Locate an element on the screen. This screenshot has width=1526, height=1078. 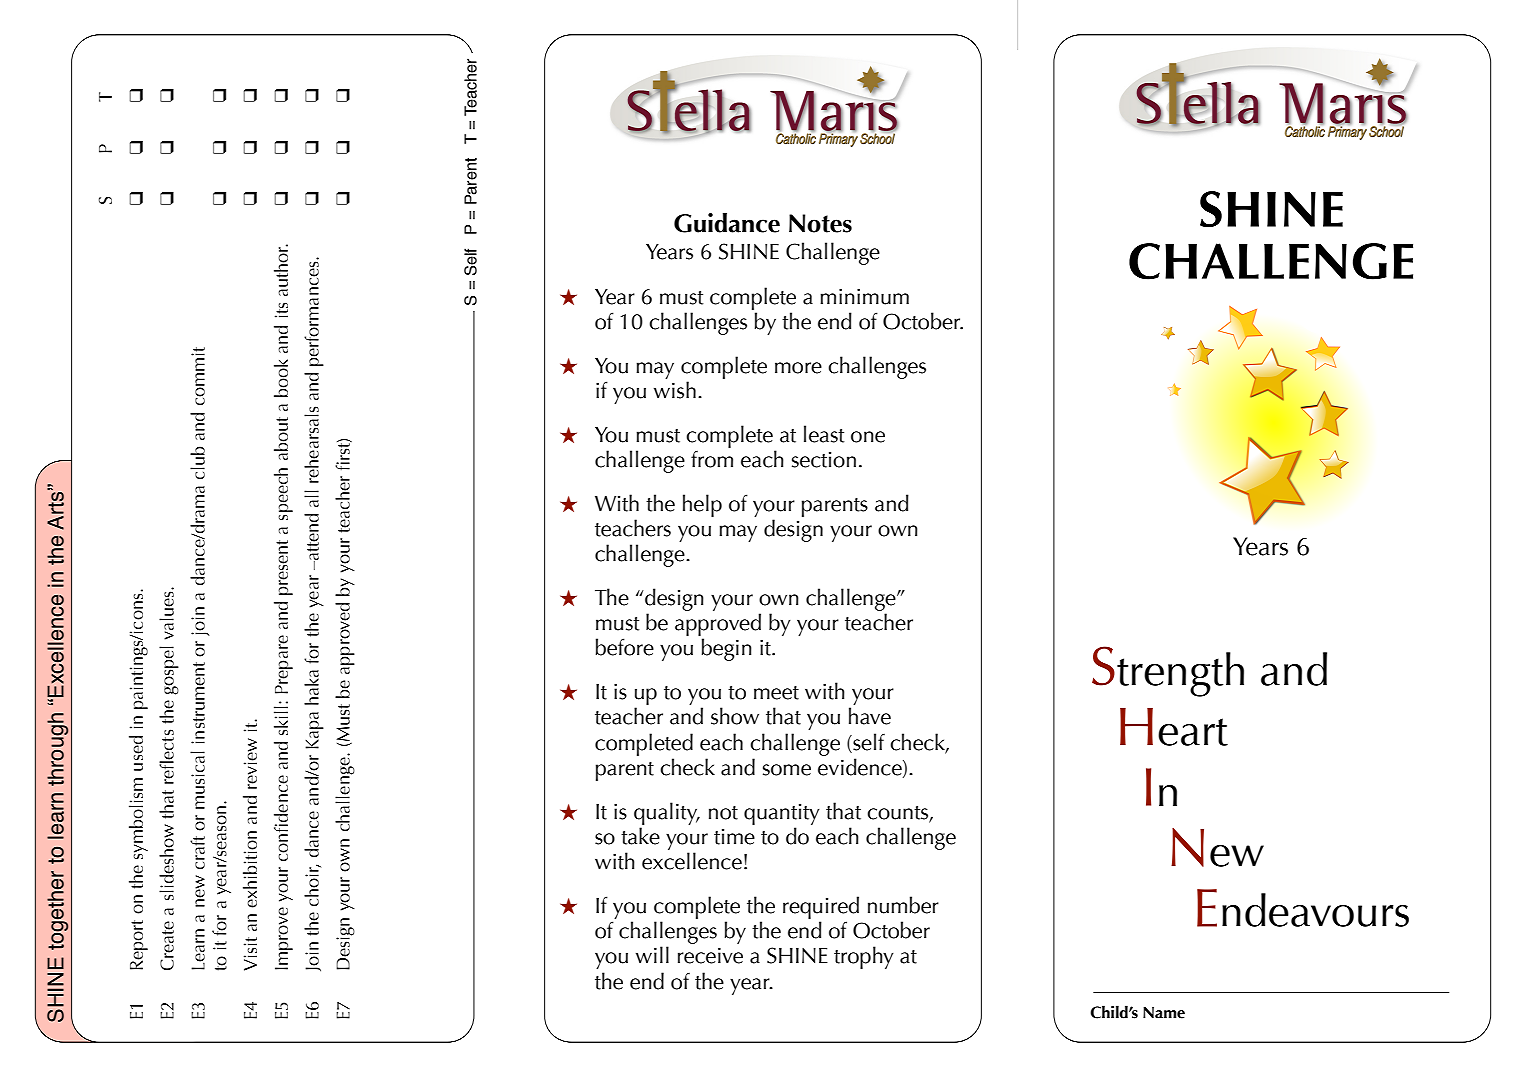
minimum is located at coordinates (864, 296).
